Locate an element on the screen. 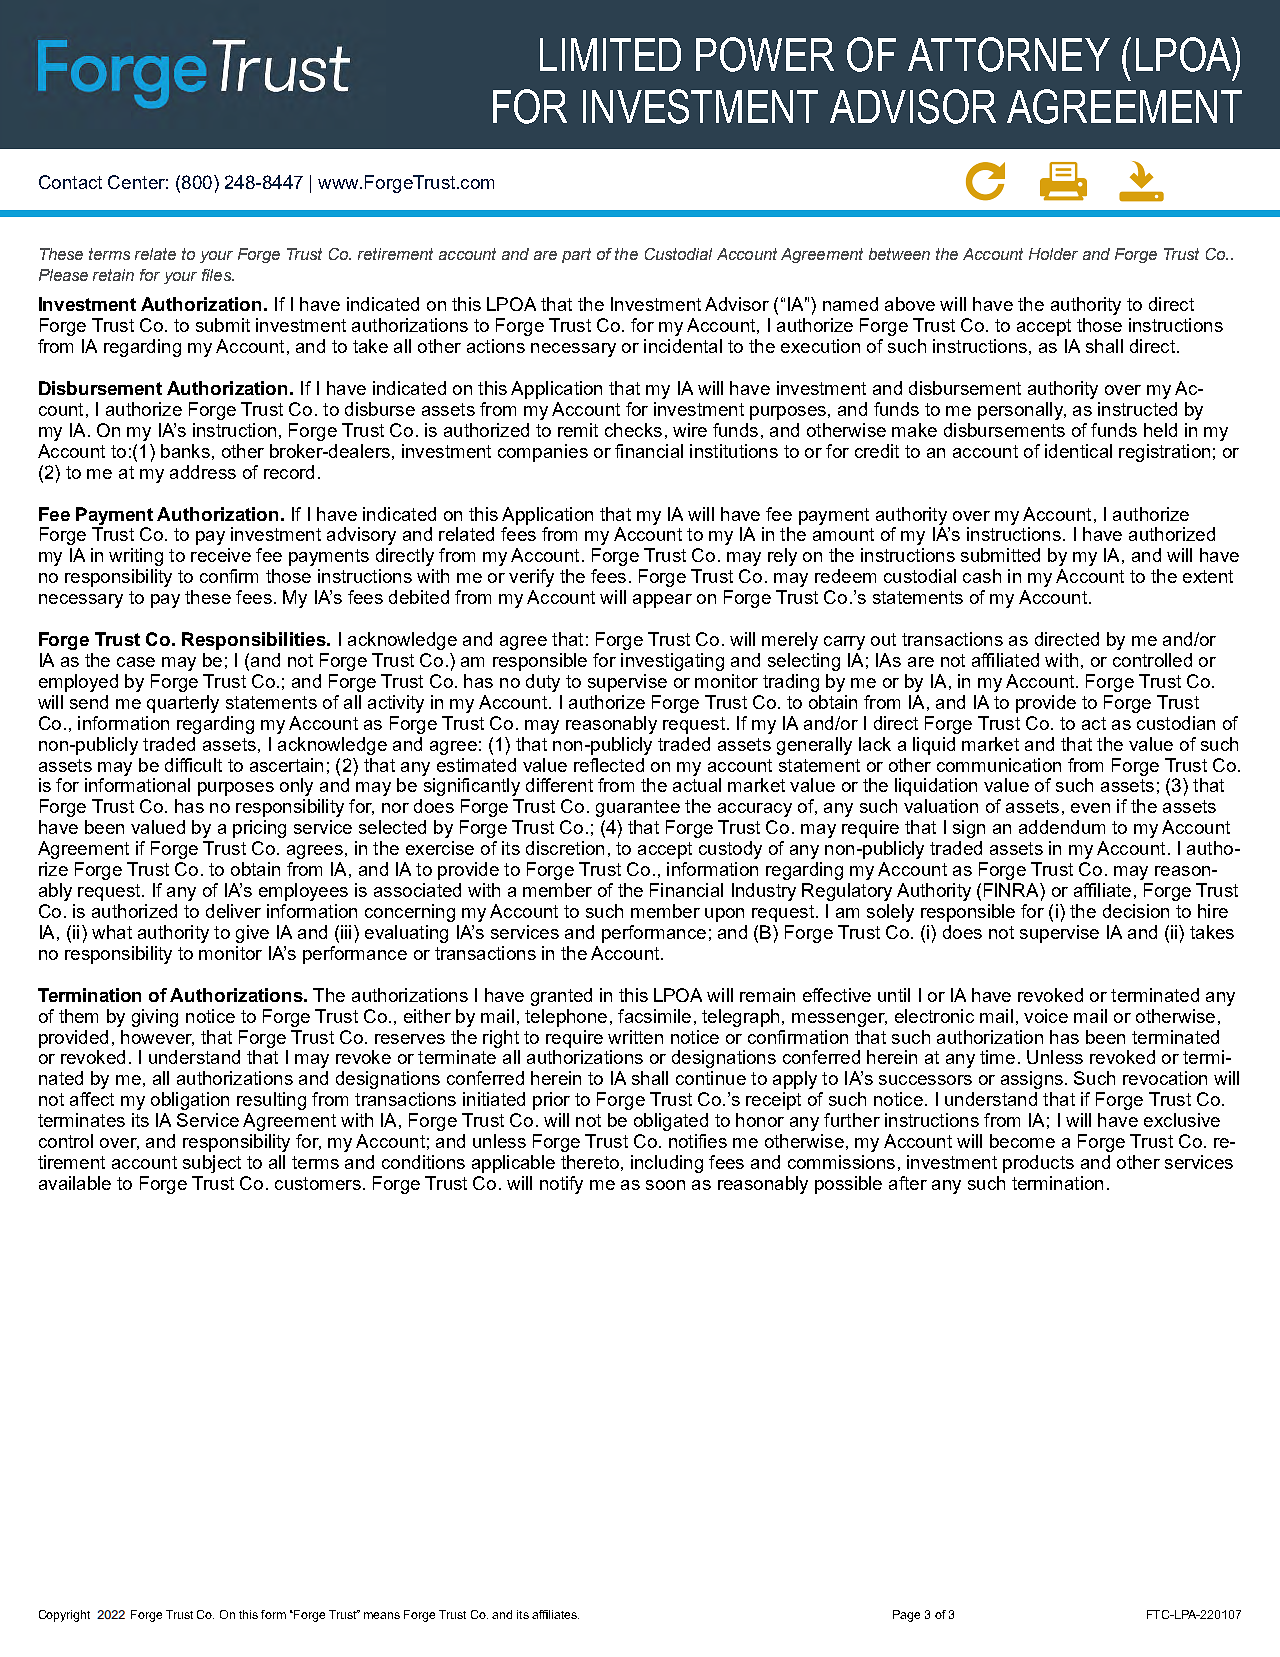 The height and width of the screenshot is (1657, 1280). guarantee is located at coordinates (638, 808).
